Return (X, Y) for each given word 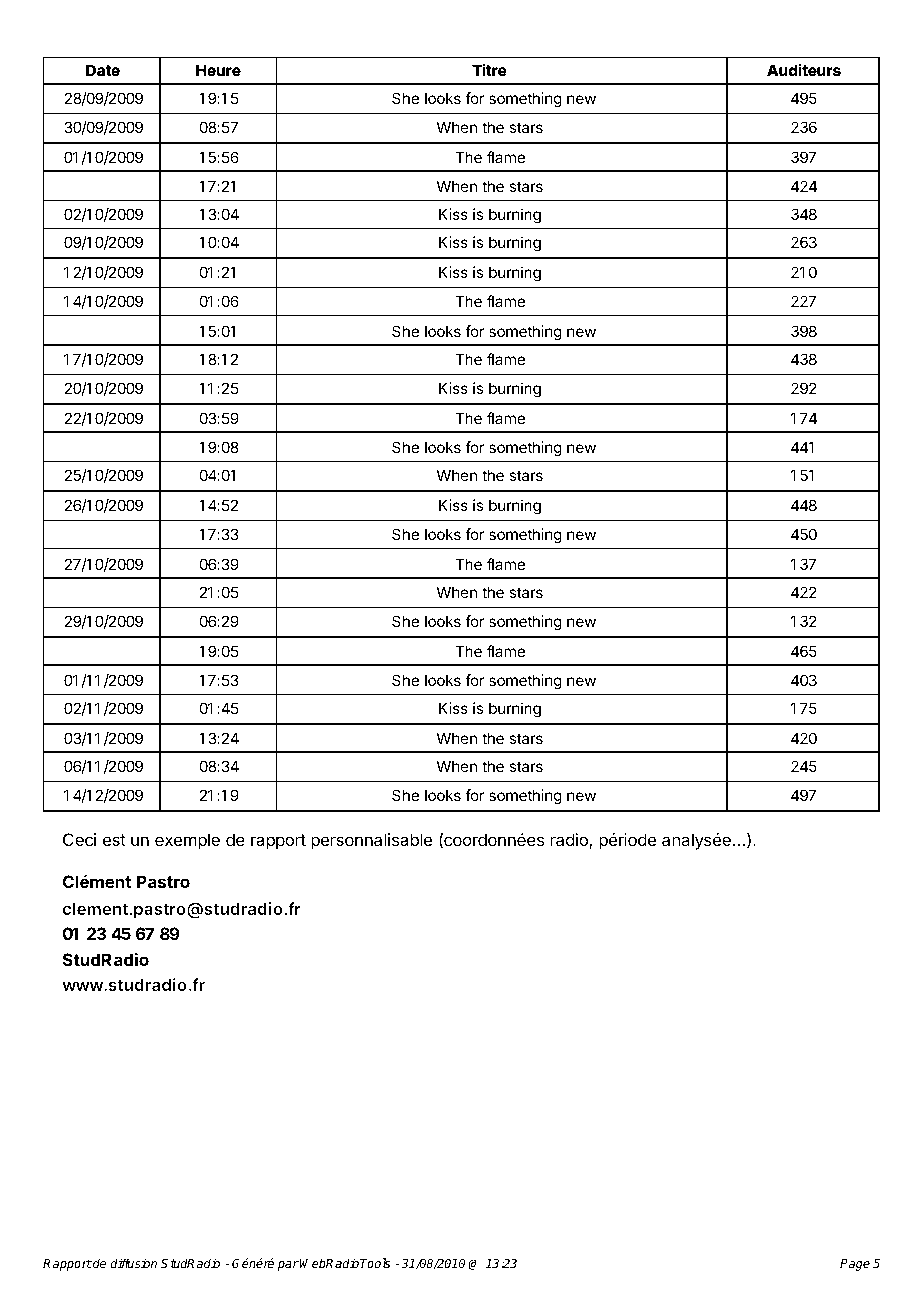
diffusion (133, 1263)
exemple (187, 841)
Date (103, 70)
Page (855, 1265)
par (288, 1266)
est (114, 840)
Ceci (79, 839)
